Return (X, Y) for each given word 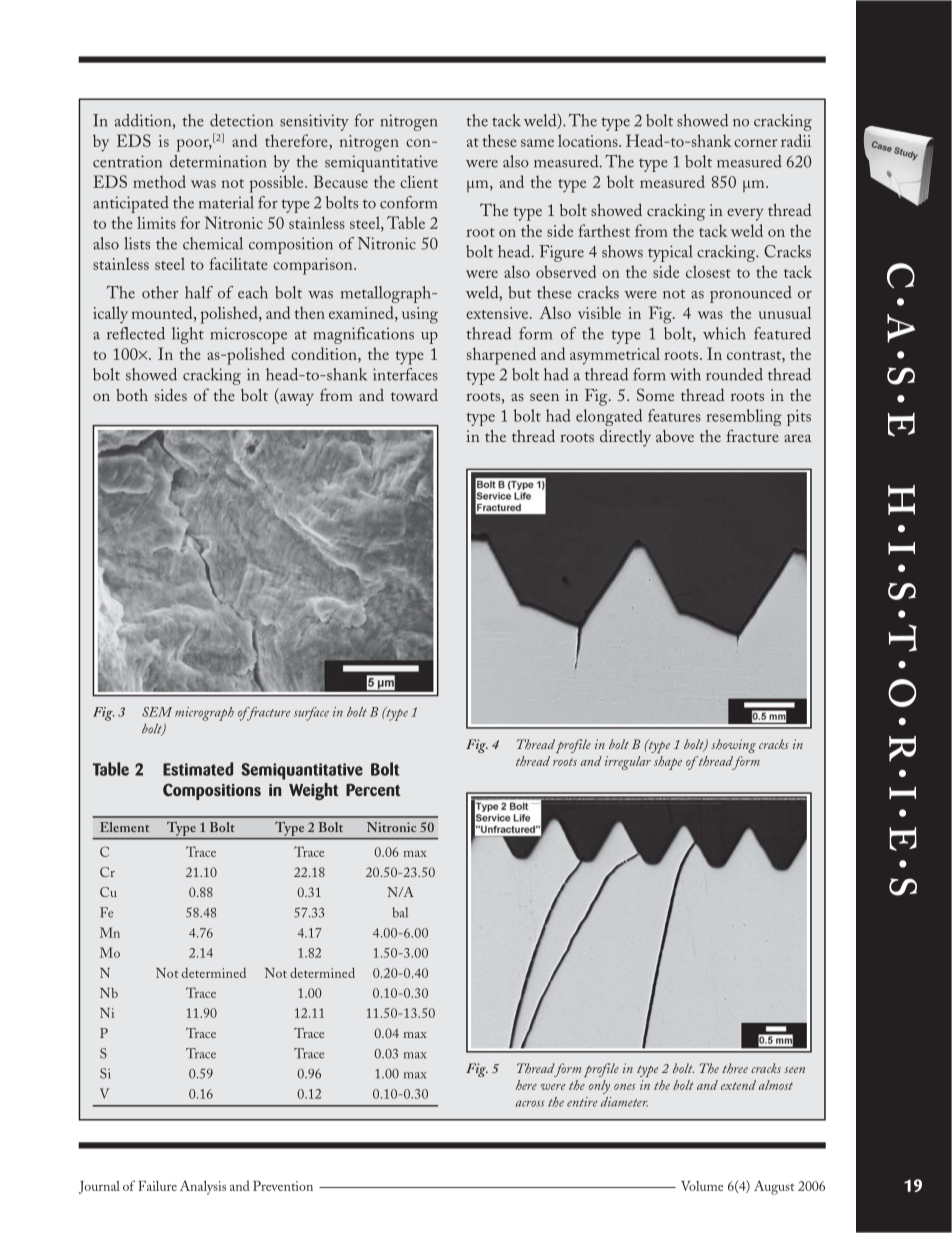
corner (755, 143)
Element (125, 827)
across (530, 1103)
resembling (744, 417)
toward (414, 395)
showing (733, 746)
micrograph (204, 714)
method (159, 181)
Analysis (203, 1187)
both (132, 395)
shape (668, 763)
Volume (702, 1186)
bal (400, 912)
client (419, 181)
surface (311, 714)
